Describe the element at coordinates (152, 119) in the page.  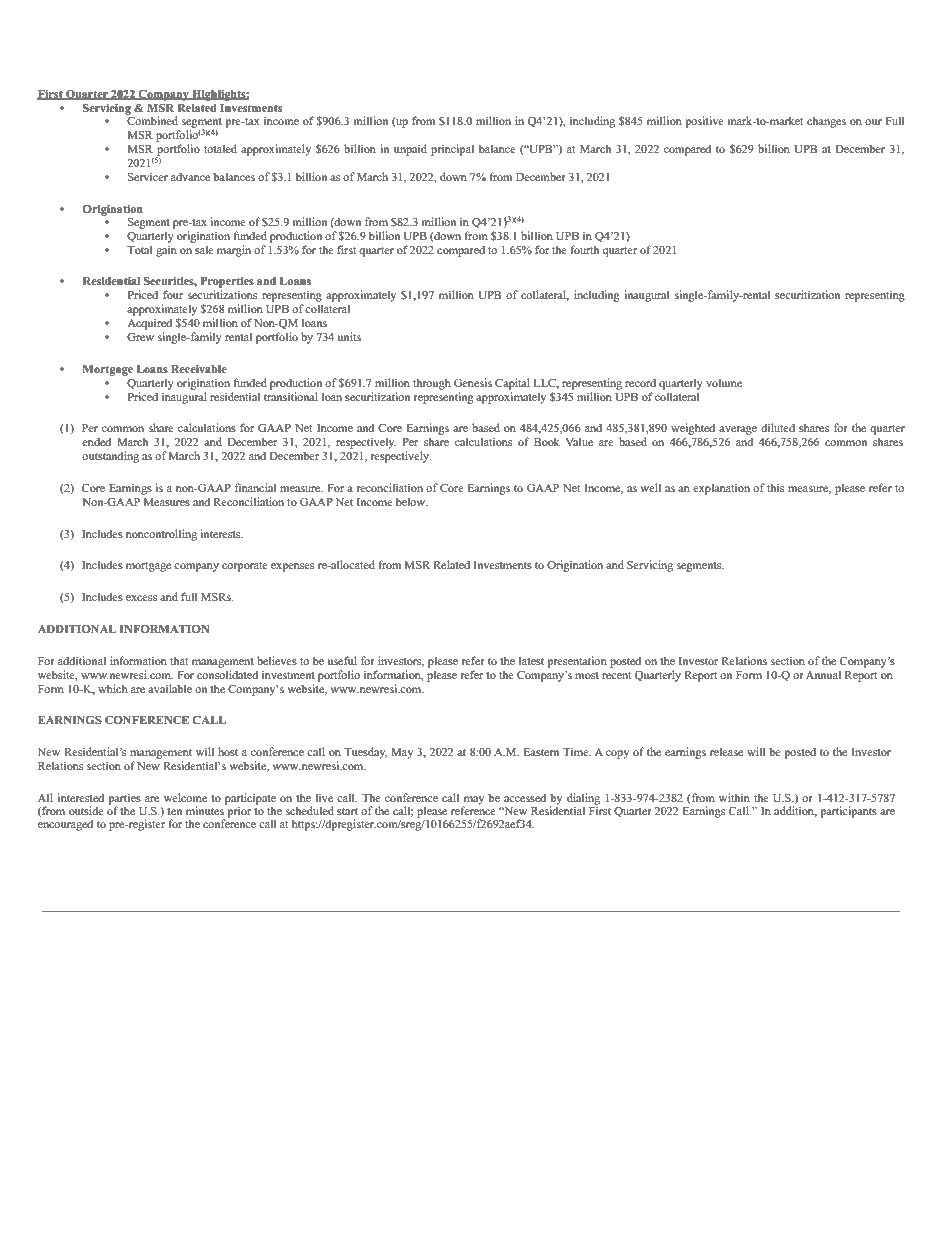
I see `Combined` at that location.
